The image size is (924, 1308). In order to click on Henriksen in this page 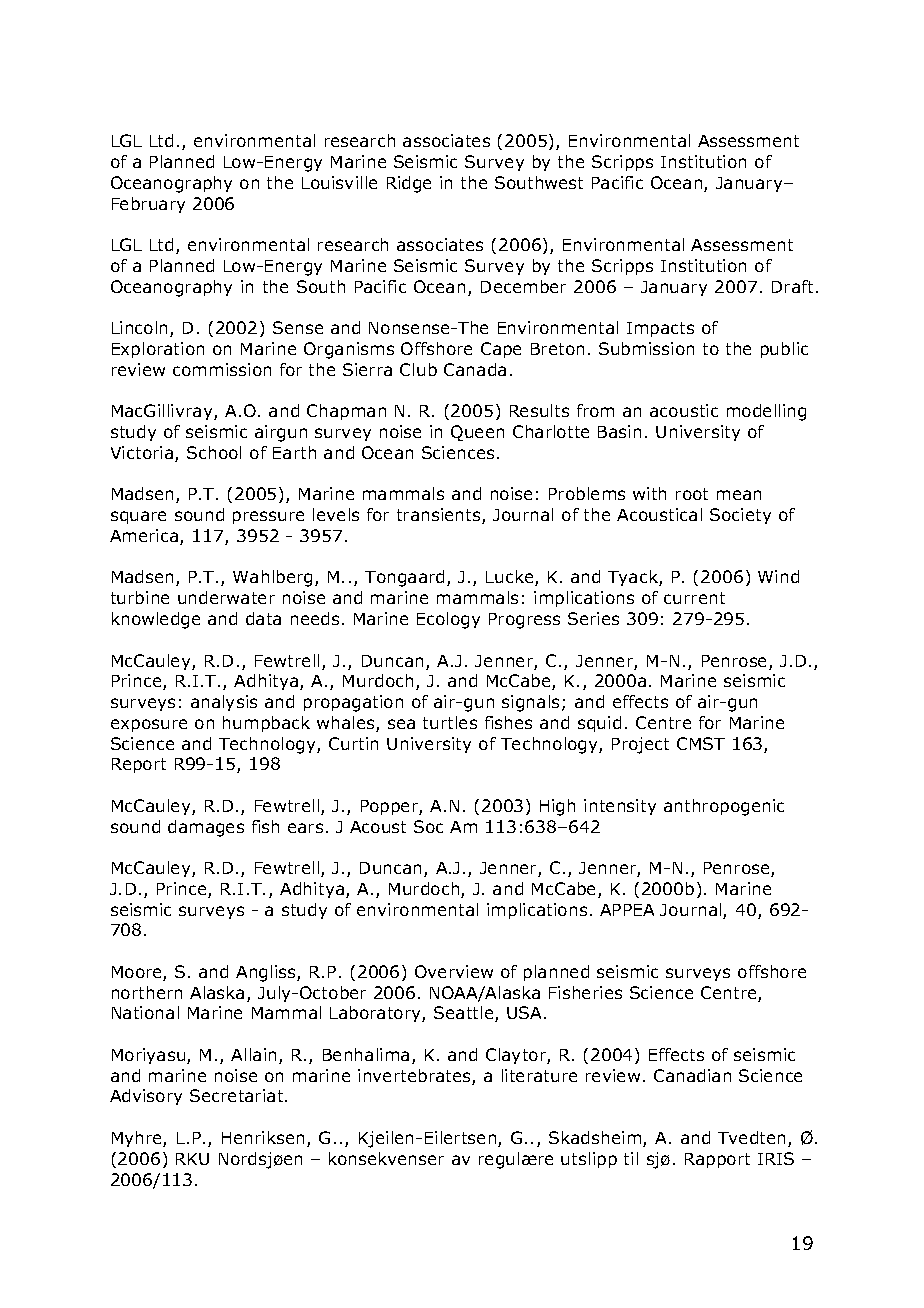, I will do `click(263, 1137)`.
